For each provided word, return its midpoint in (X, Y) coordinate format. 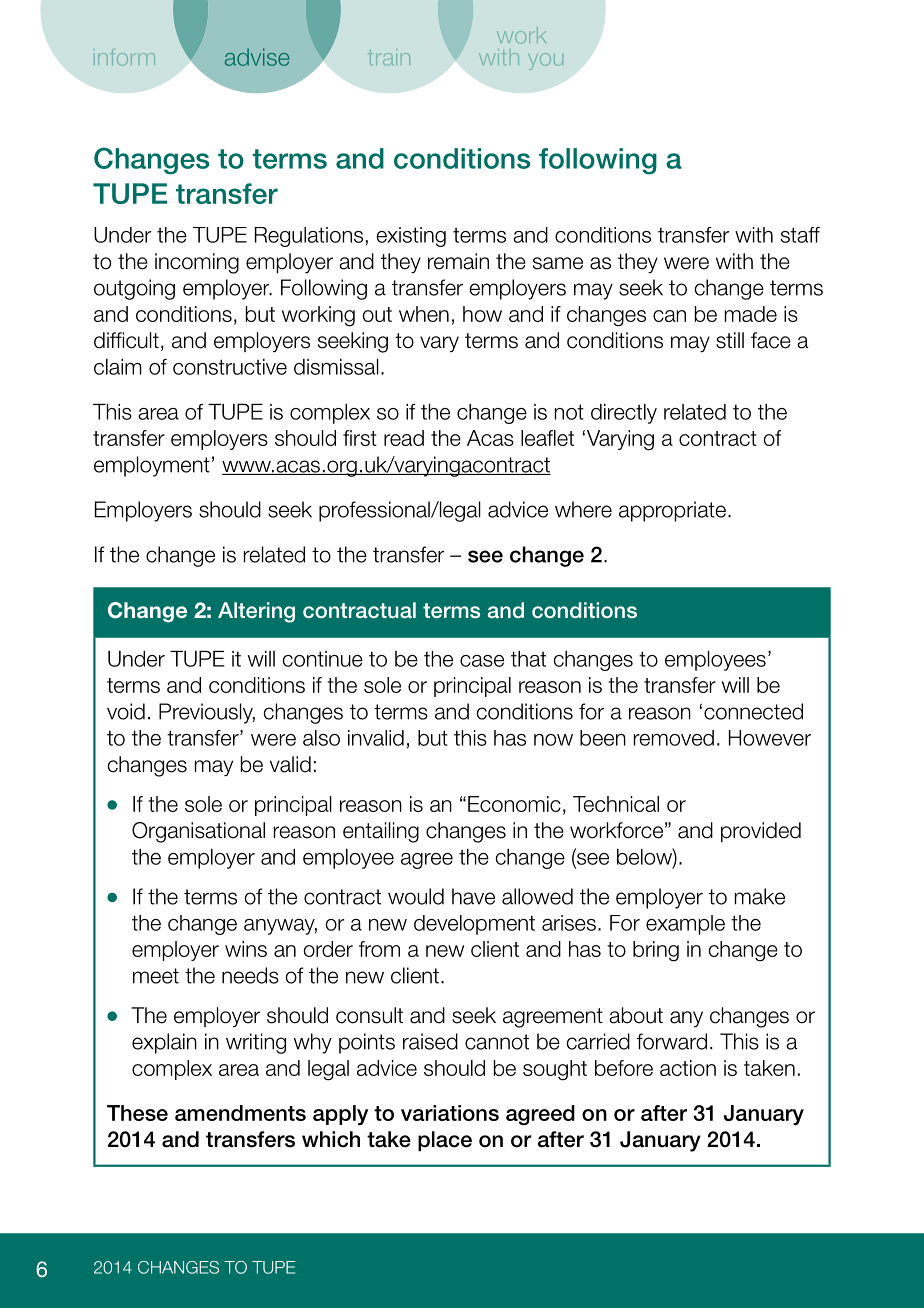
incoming (197, 263)
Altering (256, 612)
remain (458, 261)
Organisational (198, 832)
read (404, 438)
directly (624, 414)
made (751, 314)
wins (246, 949)
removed (674, 738)
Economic (514, 804)
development (474, 925)
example (685, 925)
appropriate (672, 511)
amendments (240, 1113)
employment (152, 466)
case (482, 661)
